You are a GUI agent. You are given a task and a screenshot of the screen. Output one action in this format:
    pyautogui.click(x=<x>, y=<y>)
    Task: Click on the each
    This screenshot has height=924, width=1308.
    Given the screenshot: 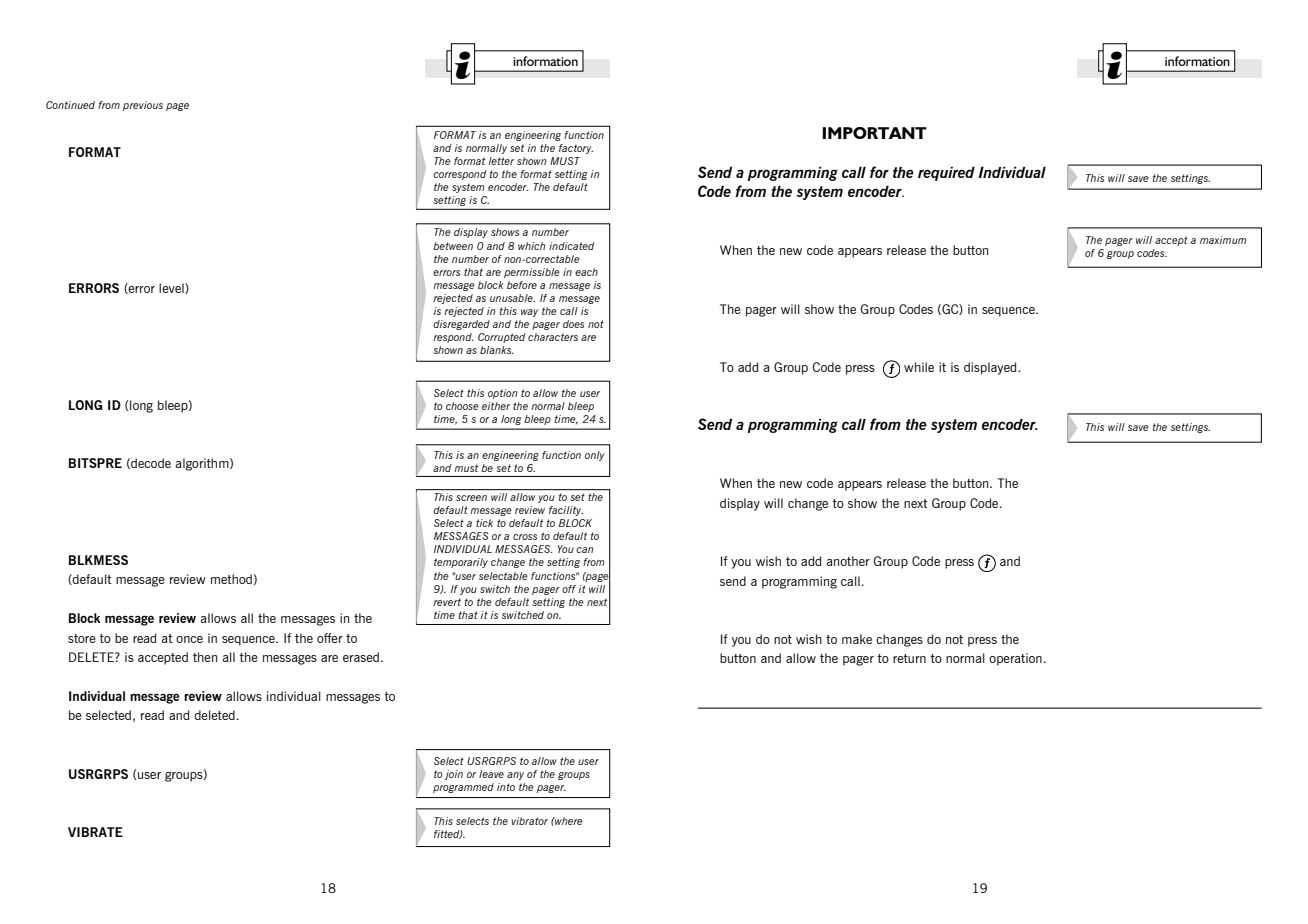 What is the action you would take?
    pyautogui.click(x=586, y=272)
